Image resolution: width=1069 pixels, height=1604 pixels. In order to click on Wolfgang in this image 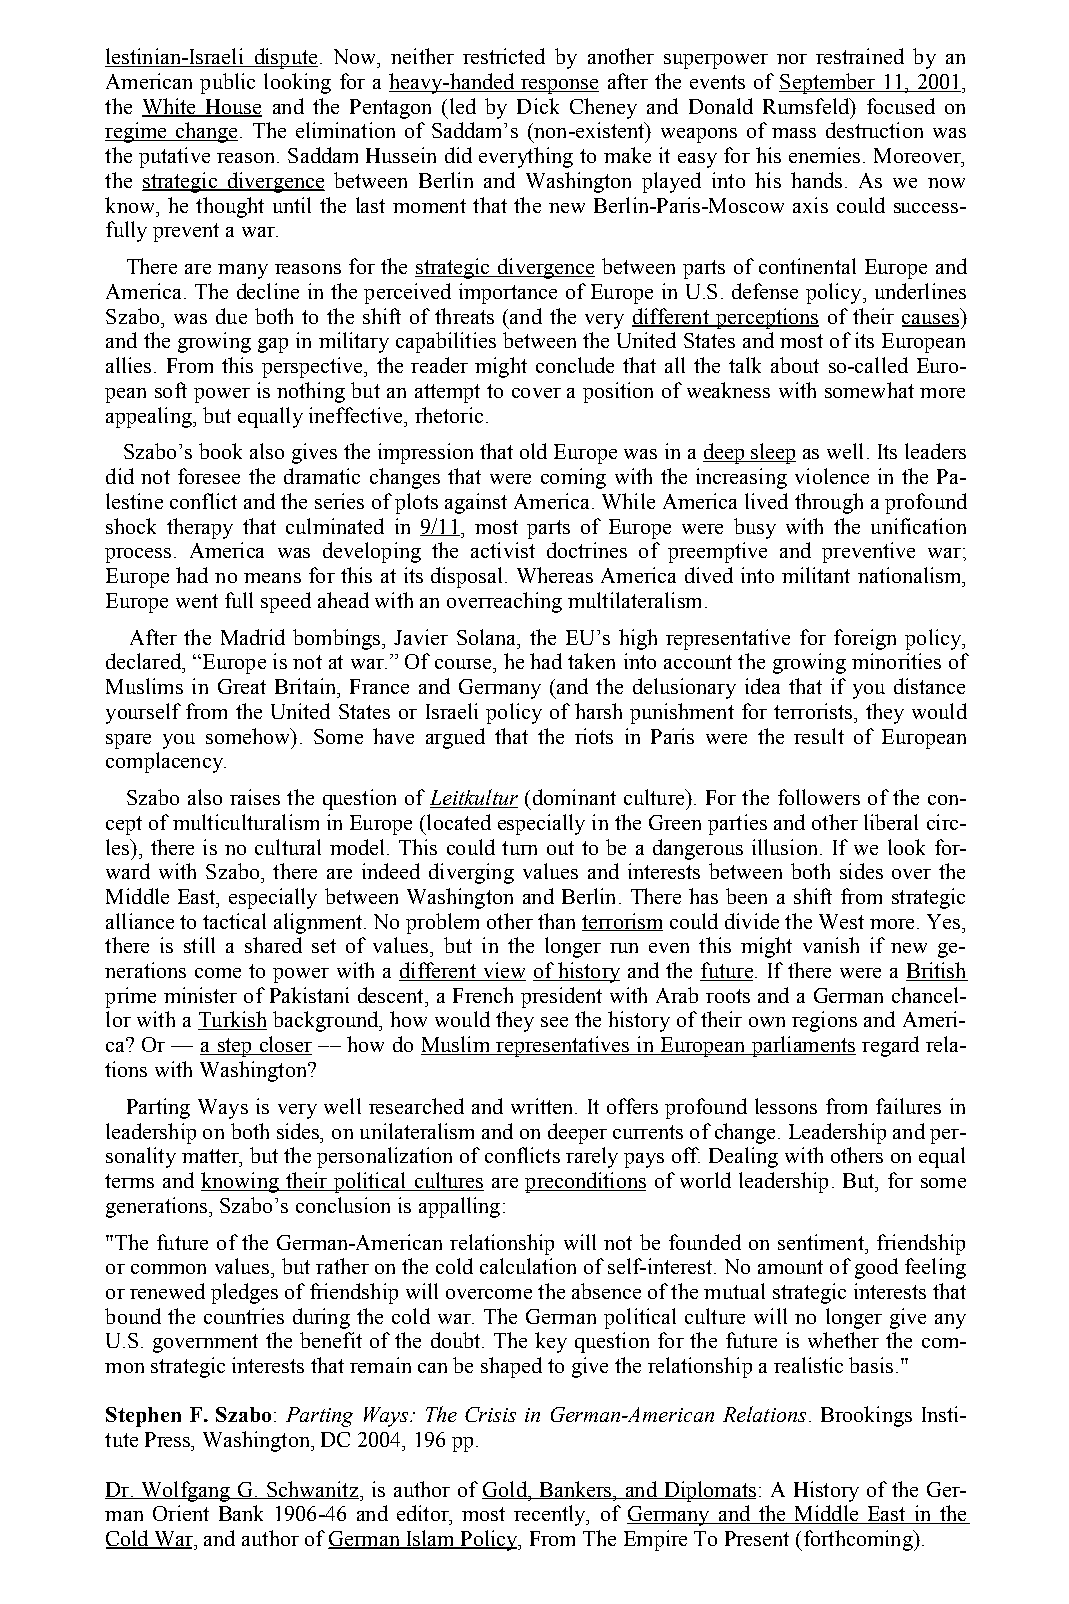, I will do `click(185, 1491)`.
